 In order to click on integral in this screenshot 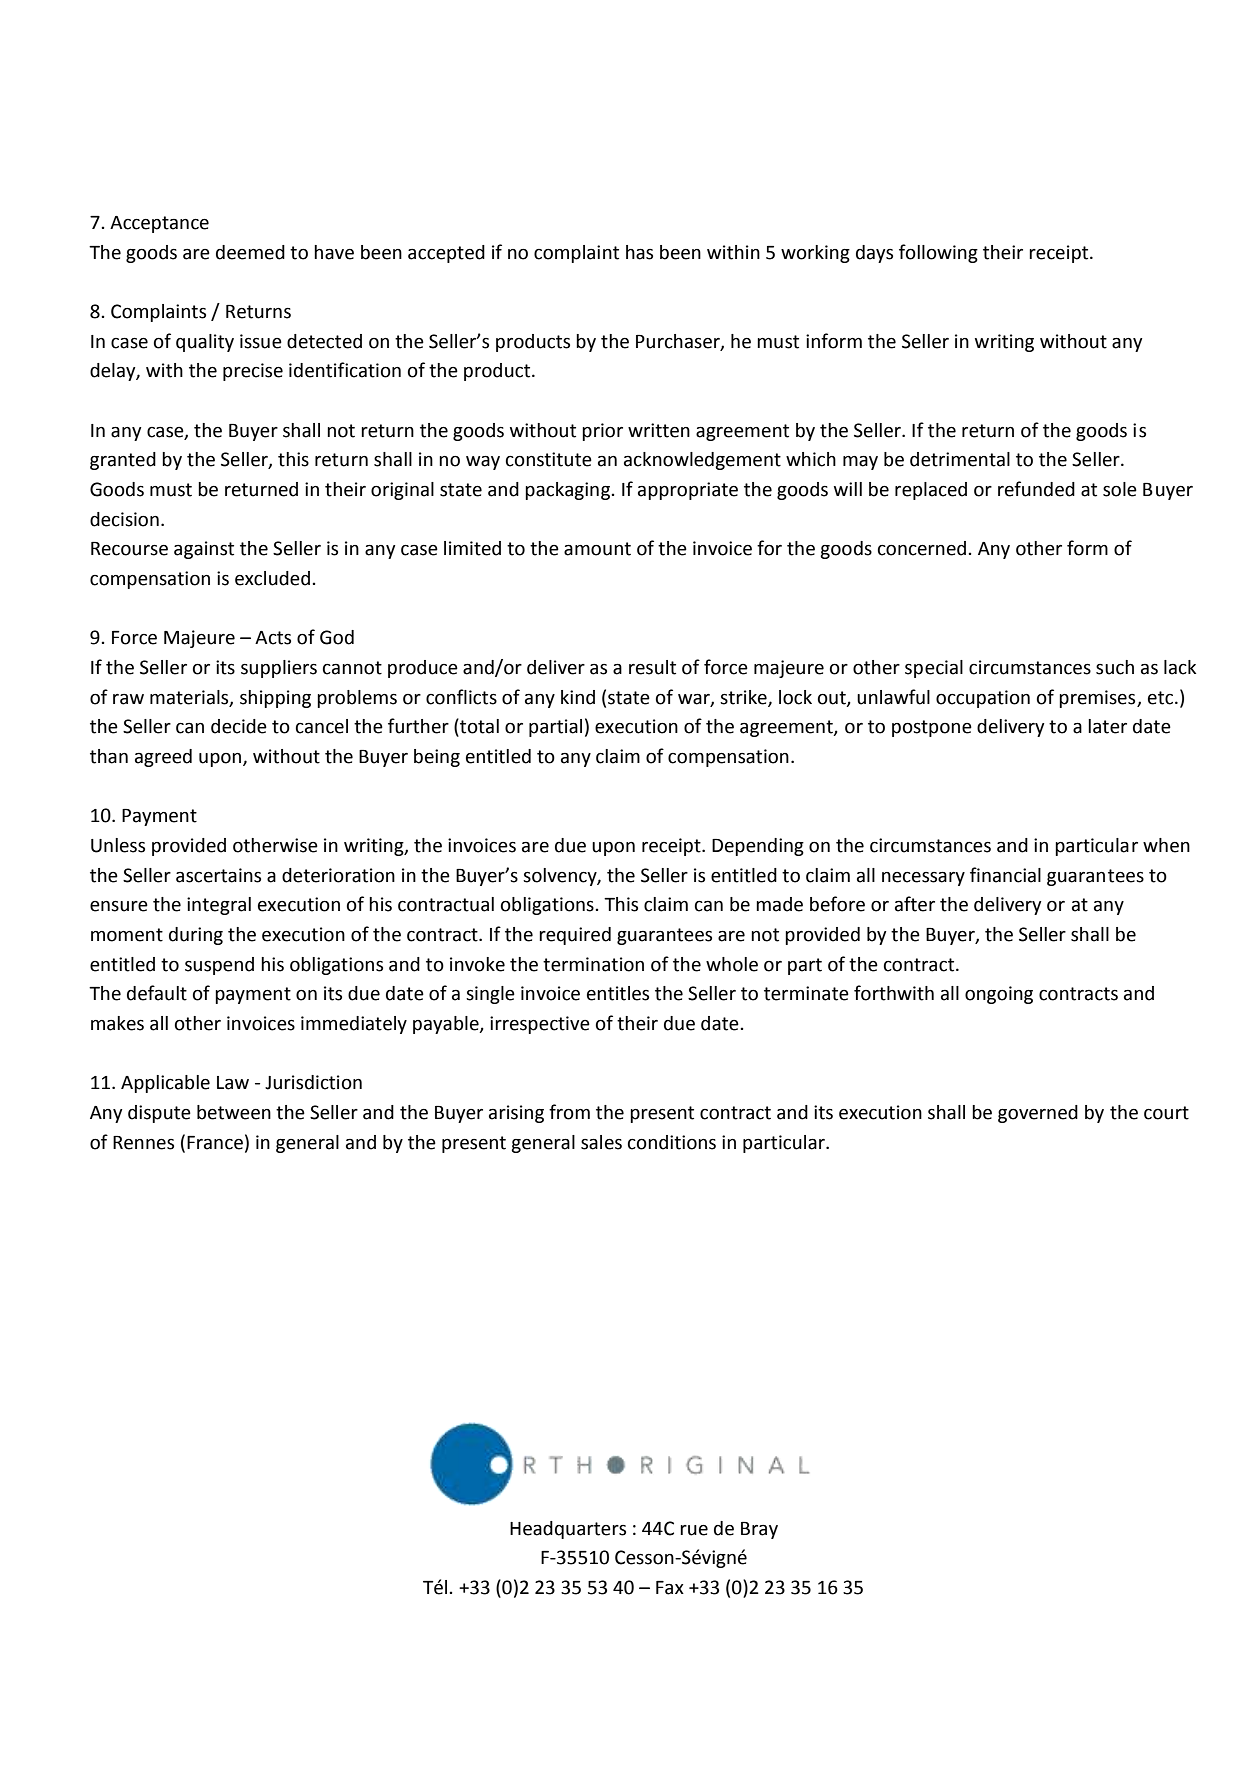, I will do `click(219, 906)`.
